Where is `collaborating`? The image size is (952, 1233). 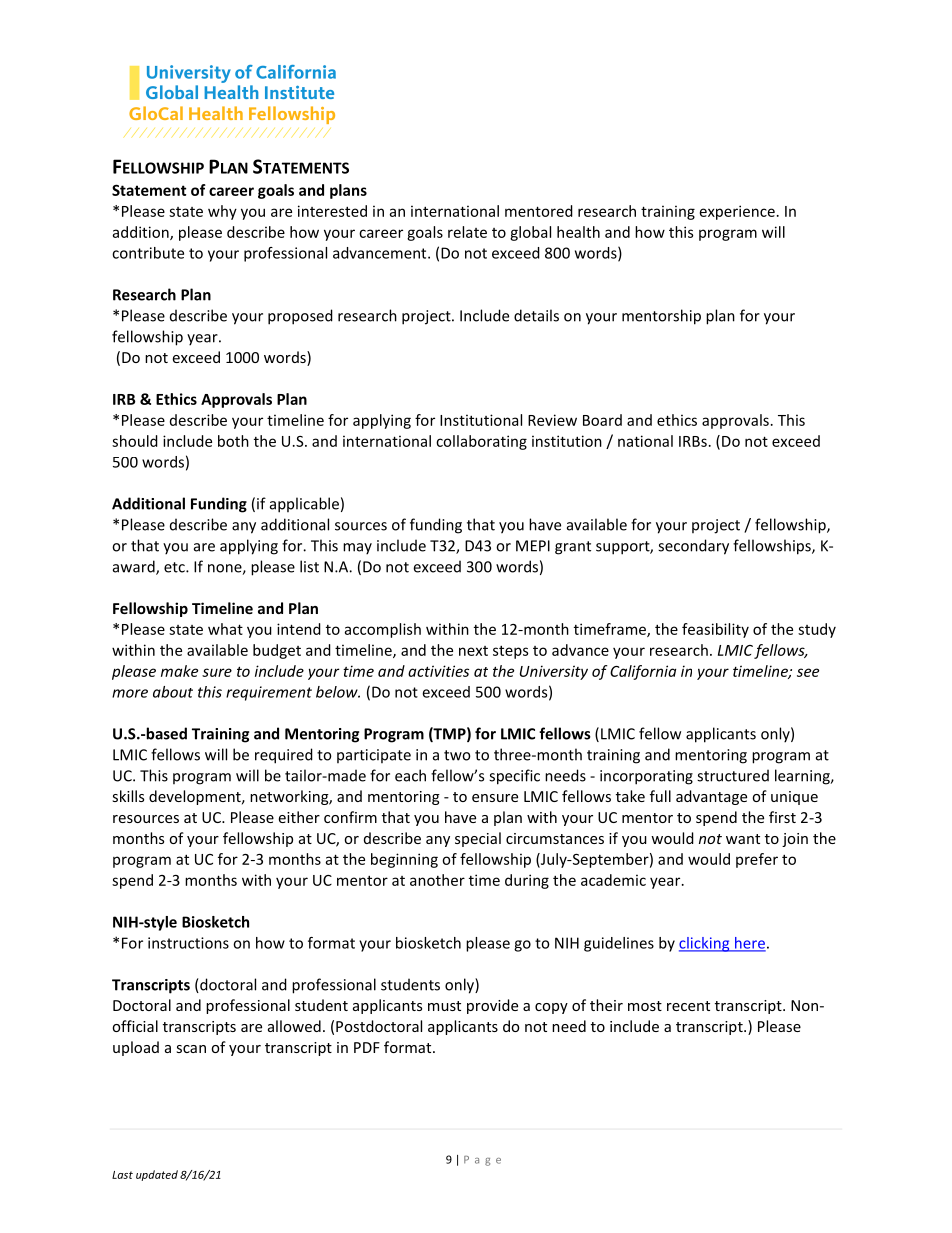 collaborating is located at coordinates (481, 442).
